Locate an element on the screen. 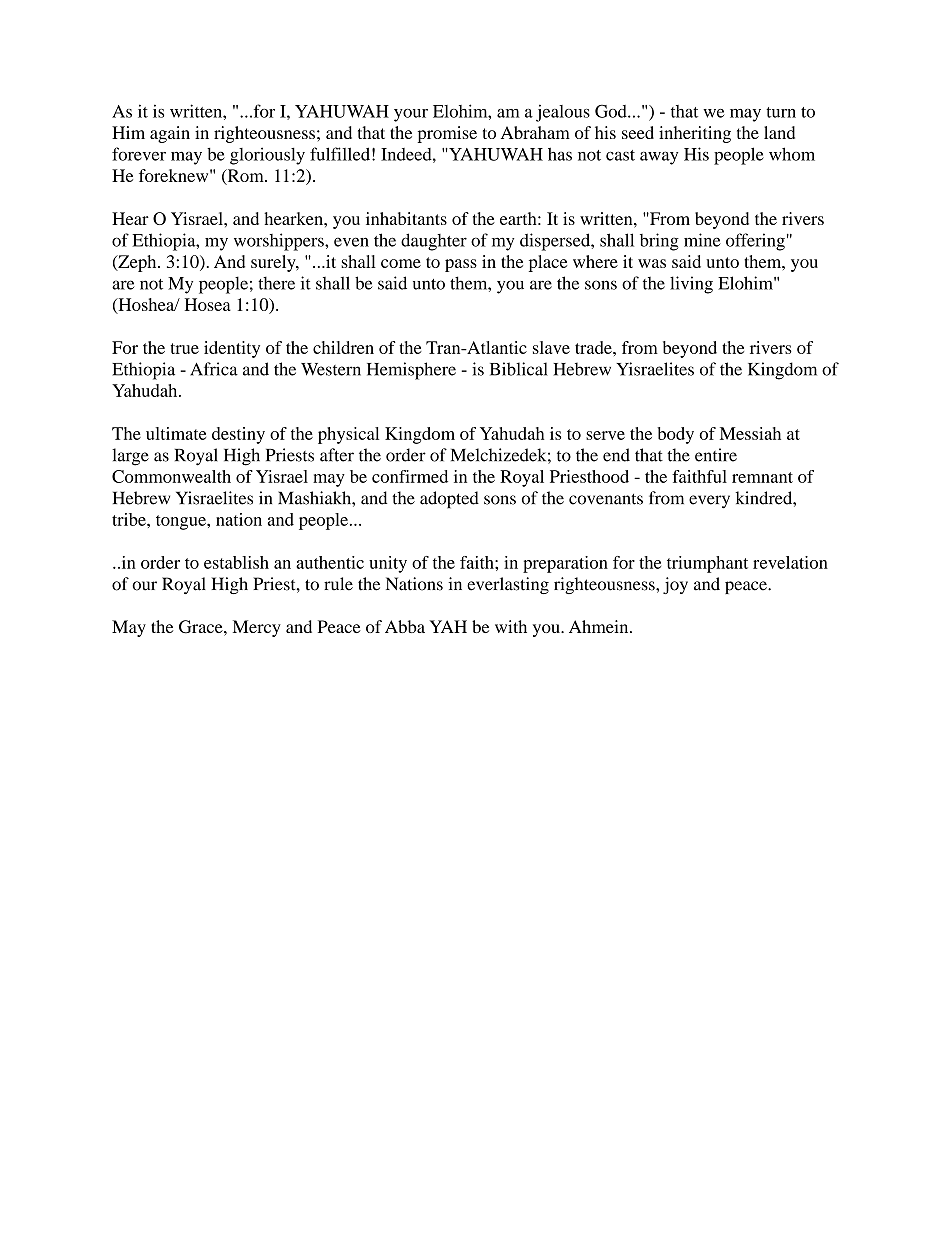 This screenshot has height=1233, width=952. again is located at coordinates (170, 134).
